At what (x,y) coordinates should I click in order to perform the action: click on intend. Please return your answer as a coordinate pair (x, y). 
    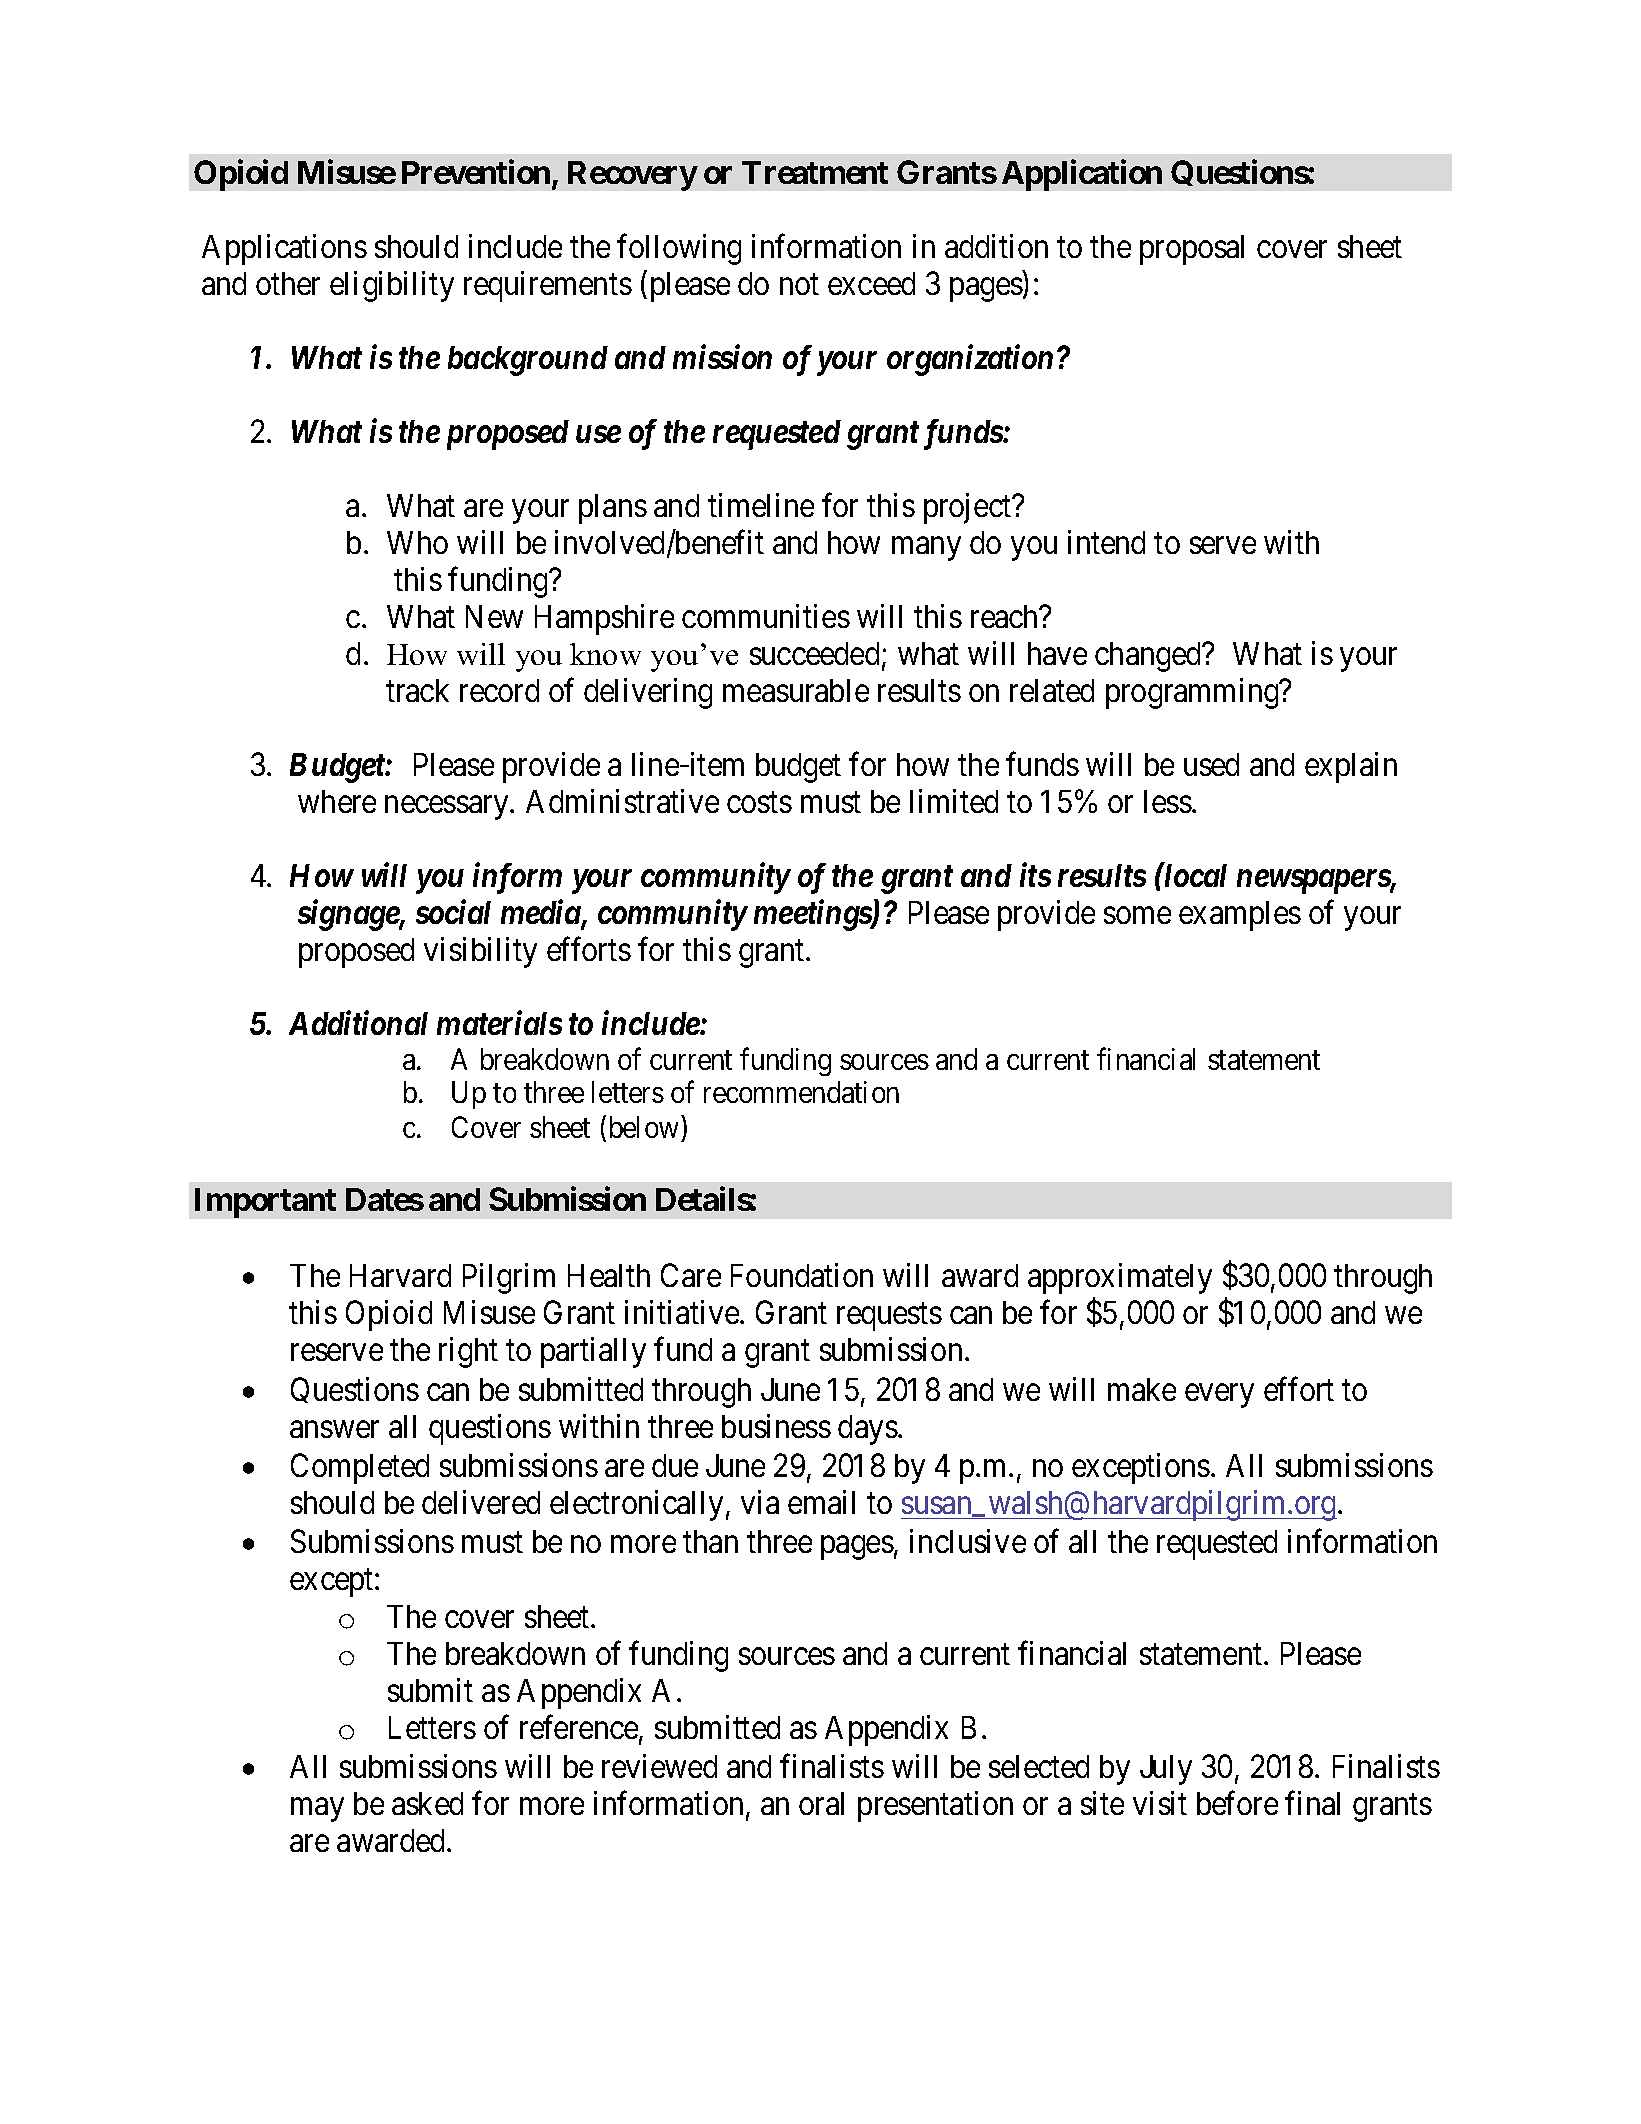
    Looking at the image, I should click on (1106, 542).
